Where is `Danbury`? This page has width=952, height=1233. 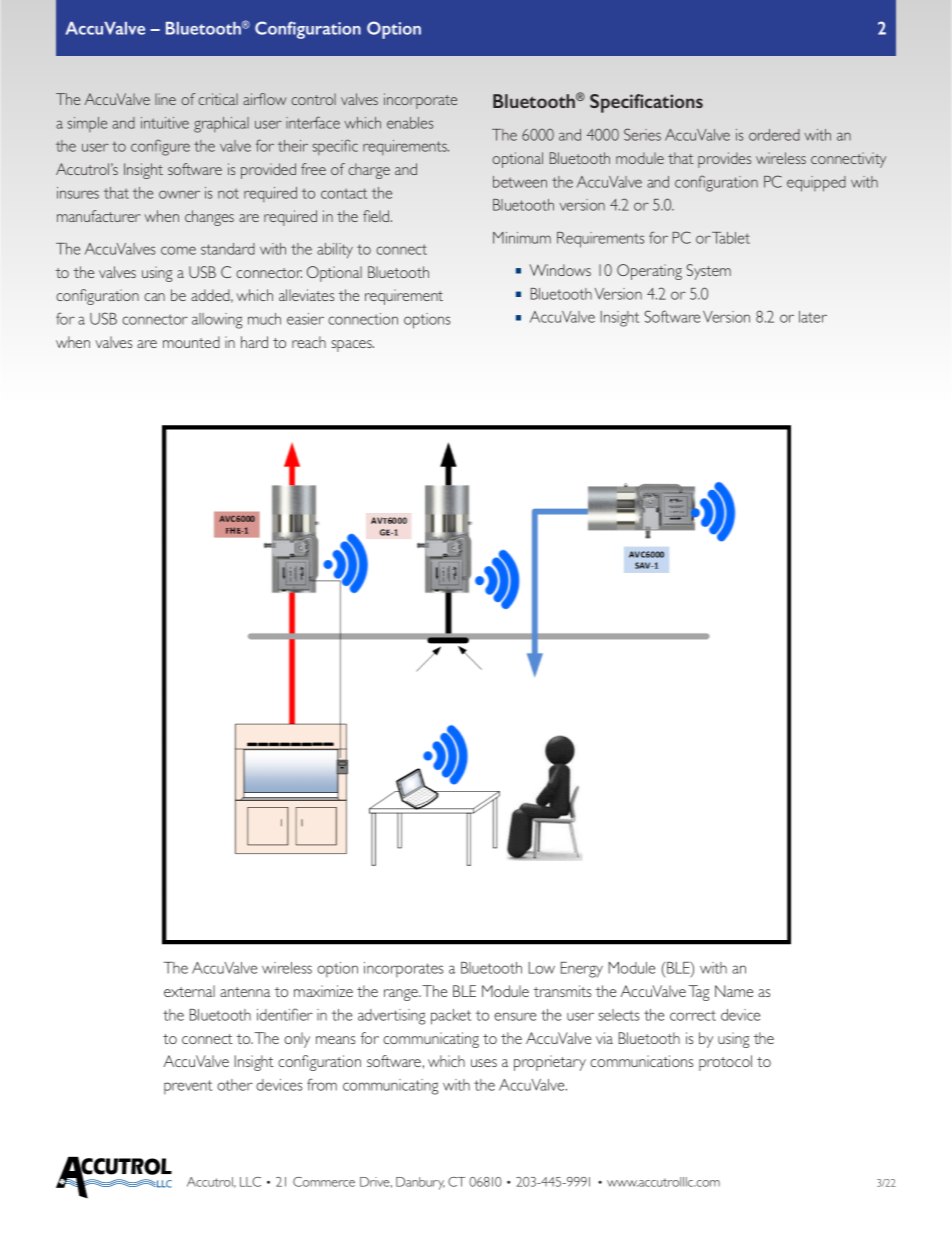 Danbury is located at coordinates (420, 1183).
